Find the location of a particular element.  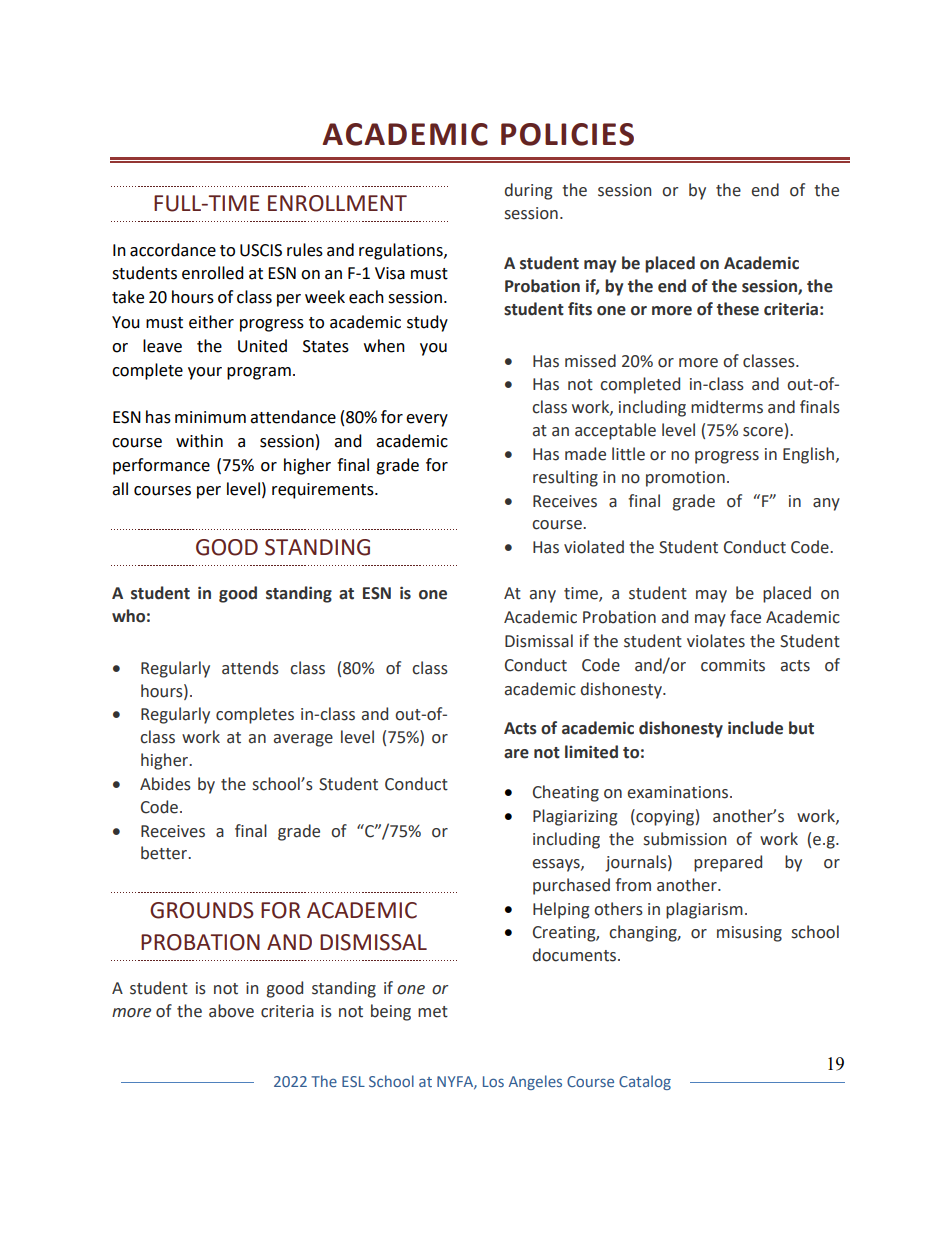

prepared is located at coordinates (728, 863).
